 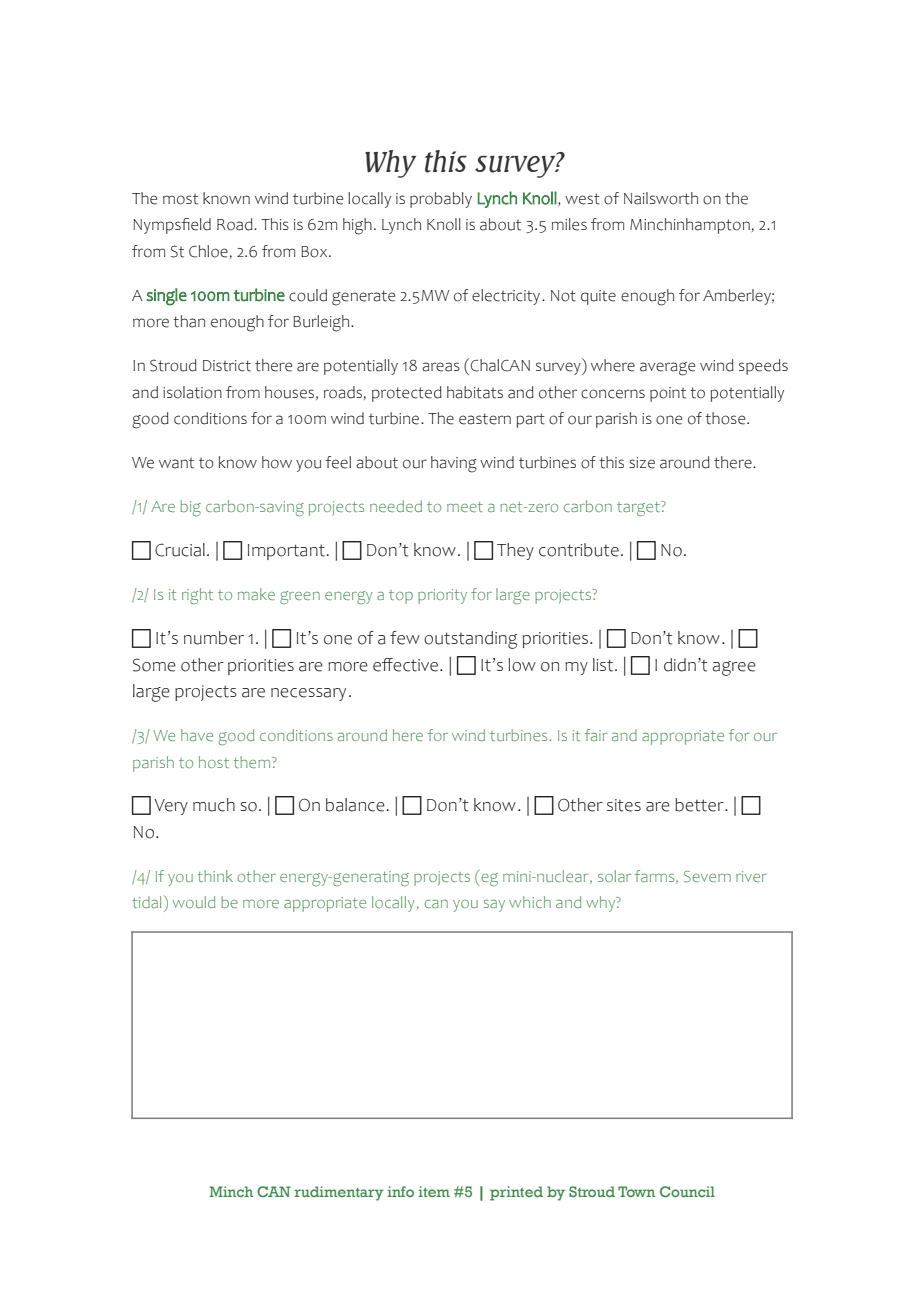 What do you see at coordinates (434, 1191) in the screenshot?
I see `item` at bounding box center [434, 1191].
